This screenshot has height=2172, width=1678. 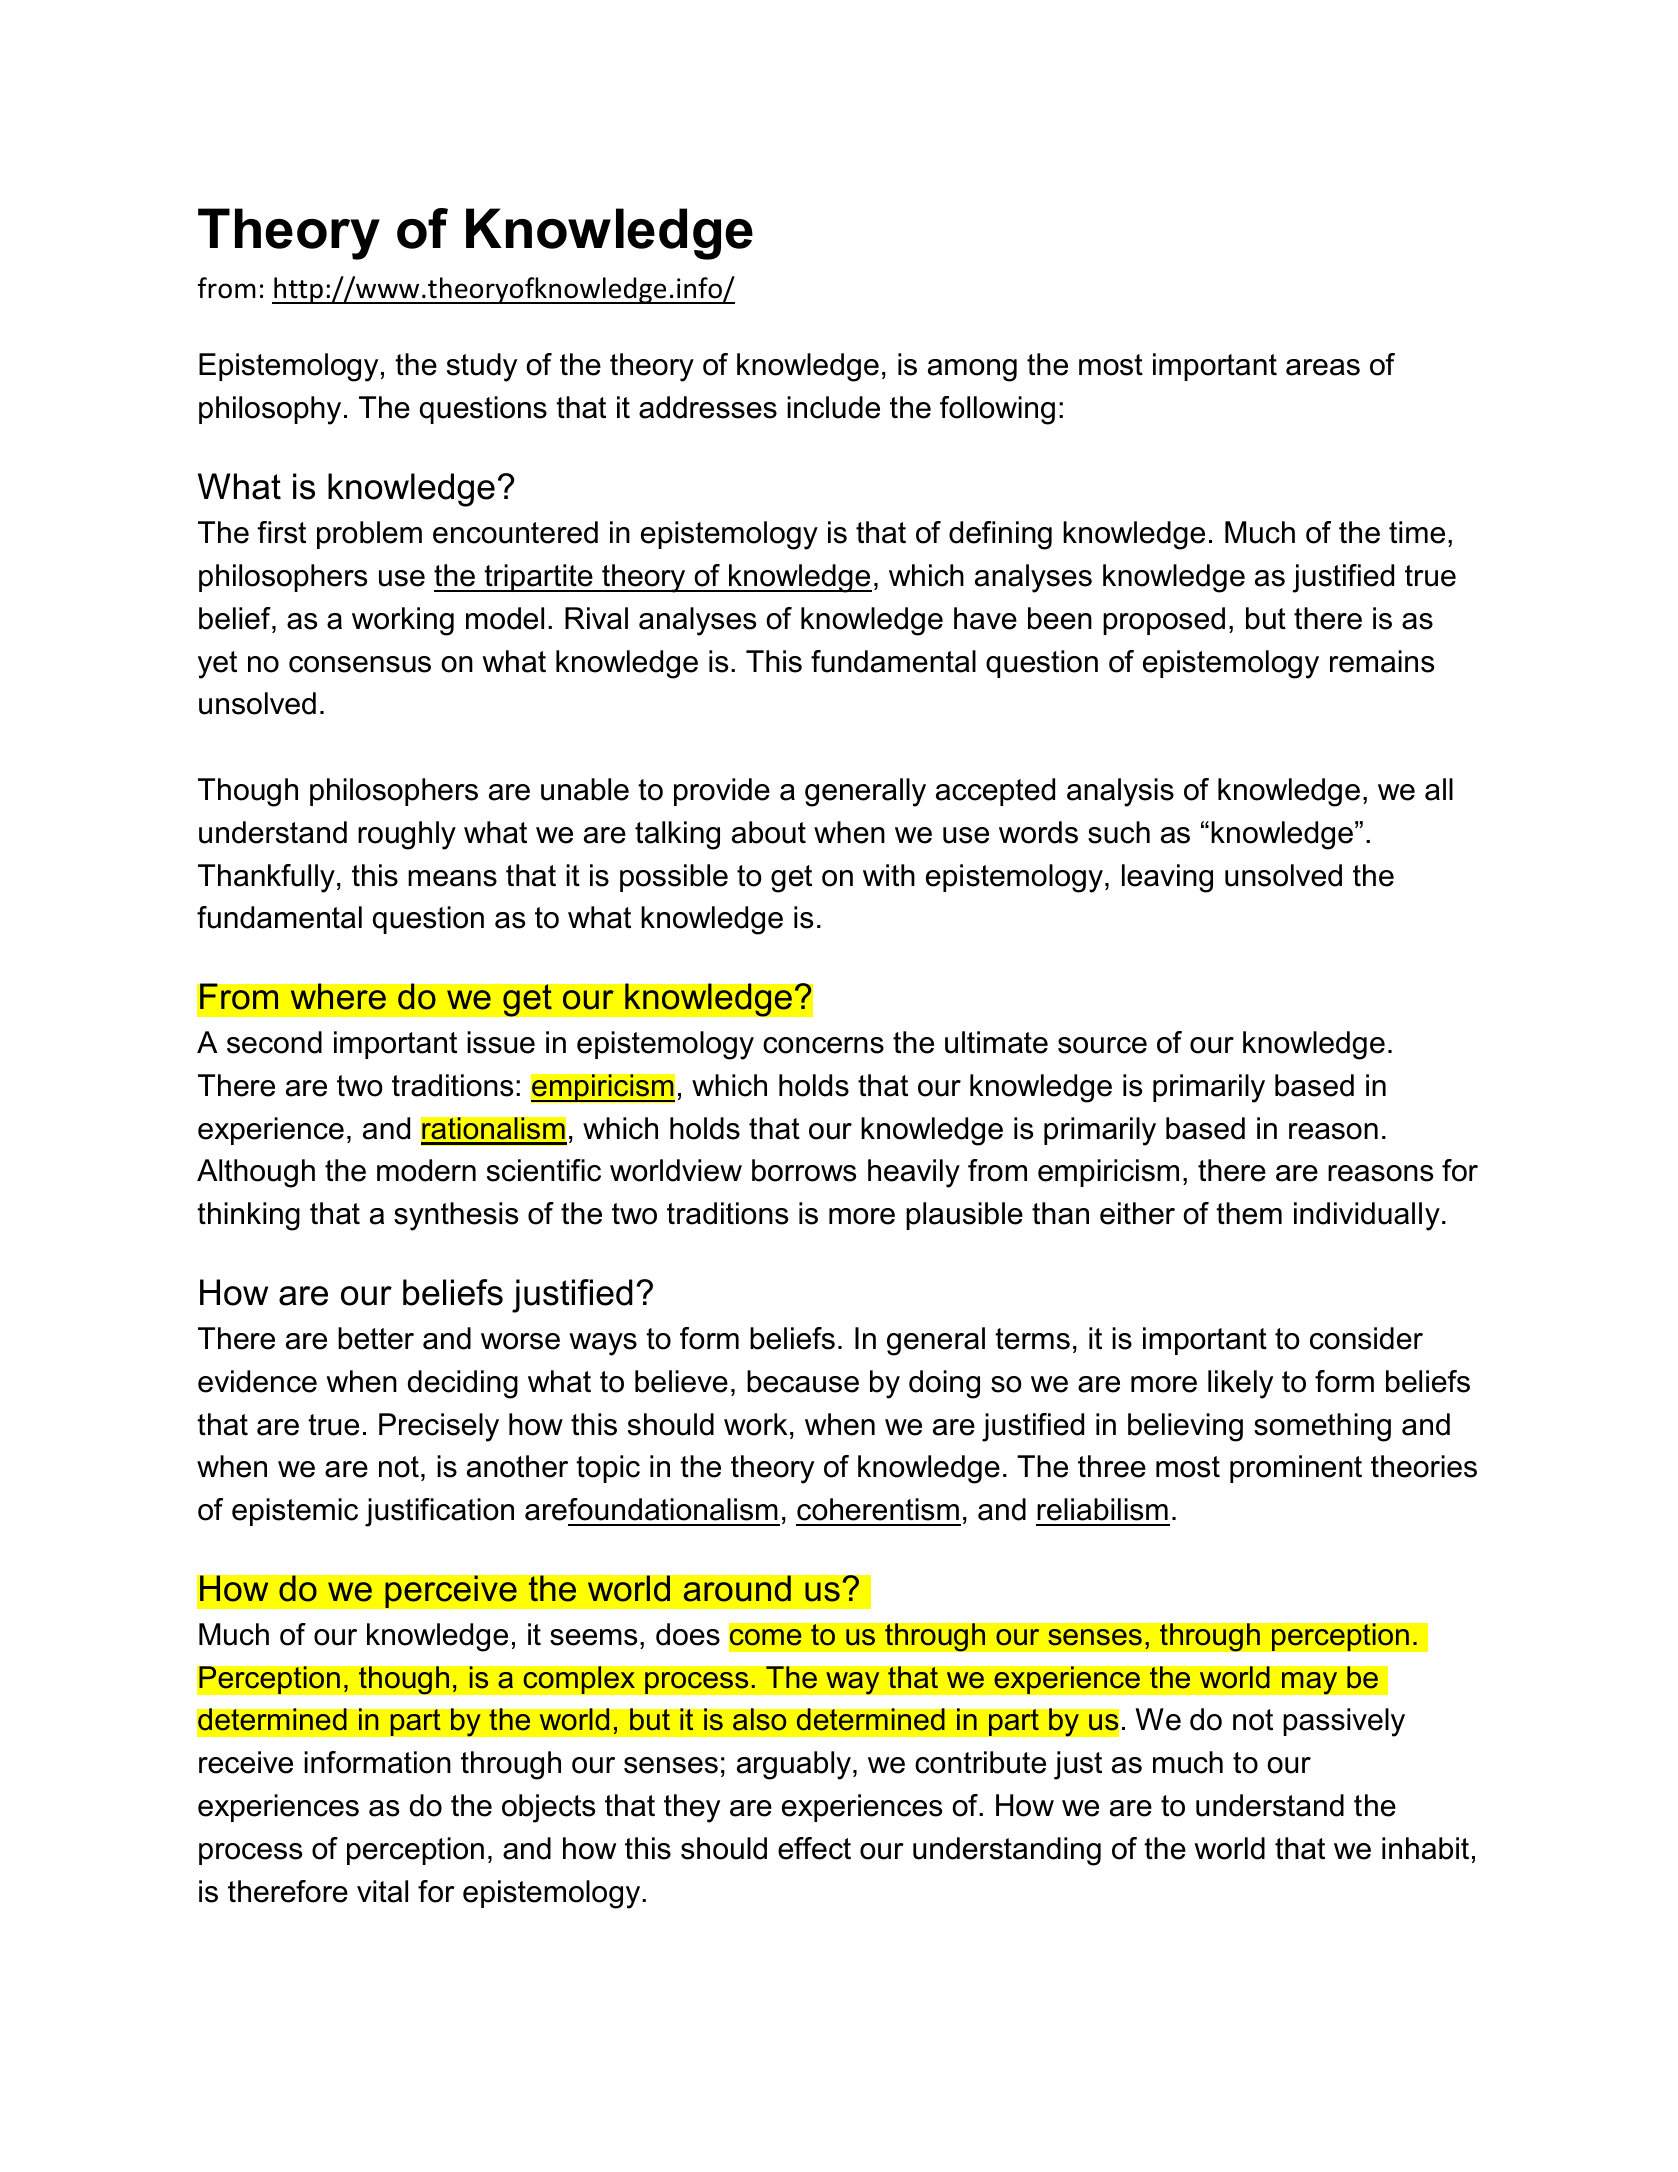 What do you see at coordinates (376, 1338) in the screenshot?
I see `better` at bounding box center [376, 1338].
